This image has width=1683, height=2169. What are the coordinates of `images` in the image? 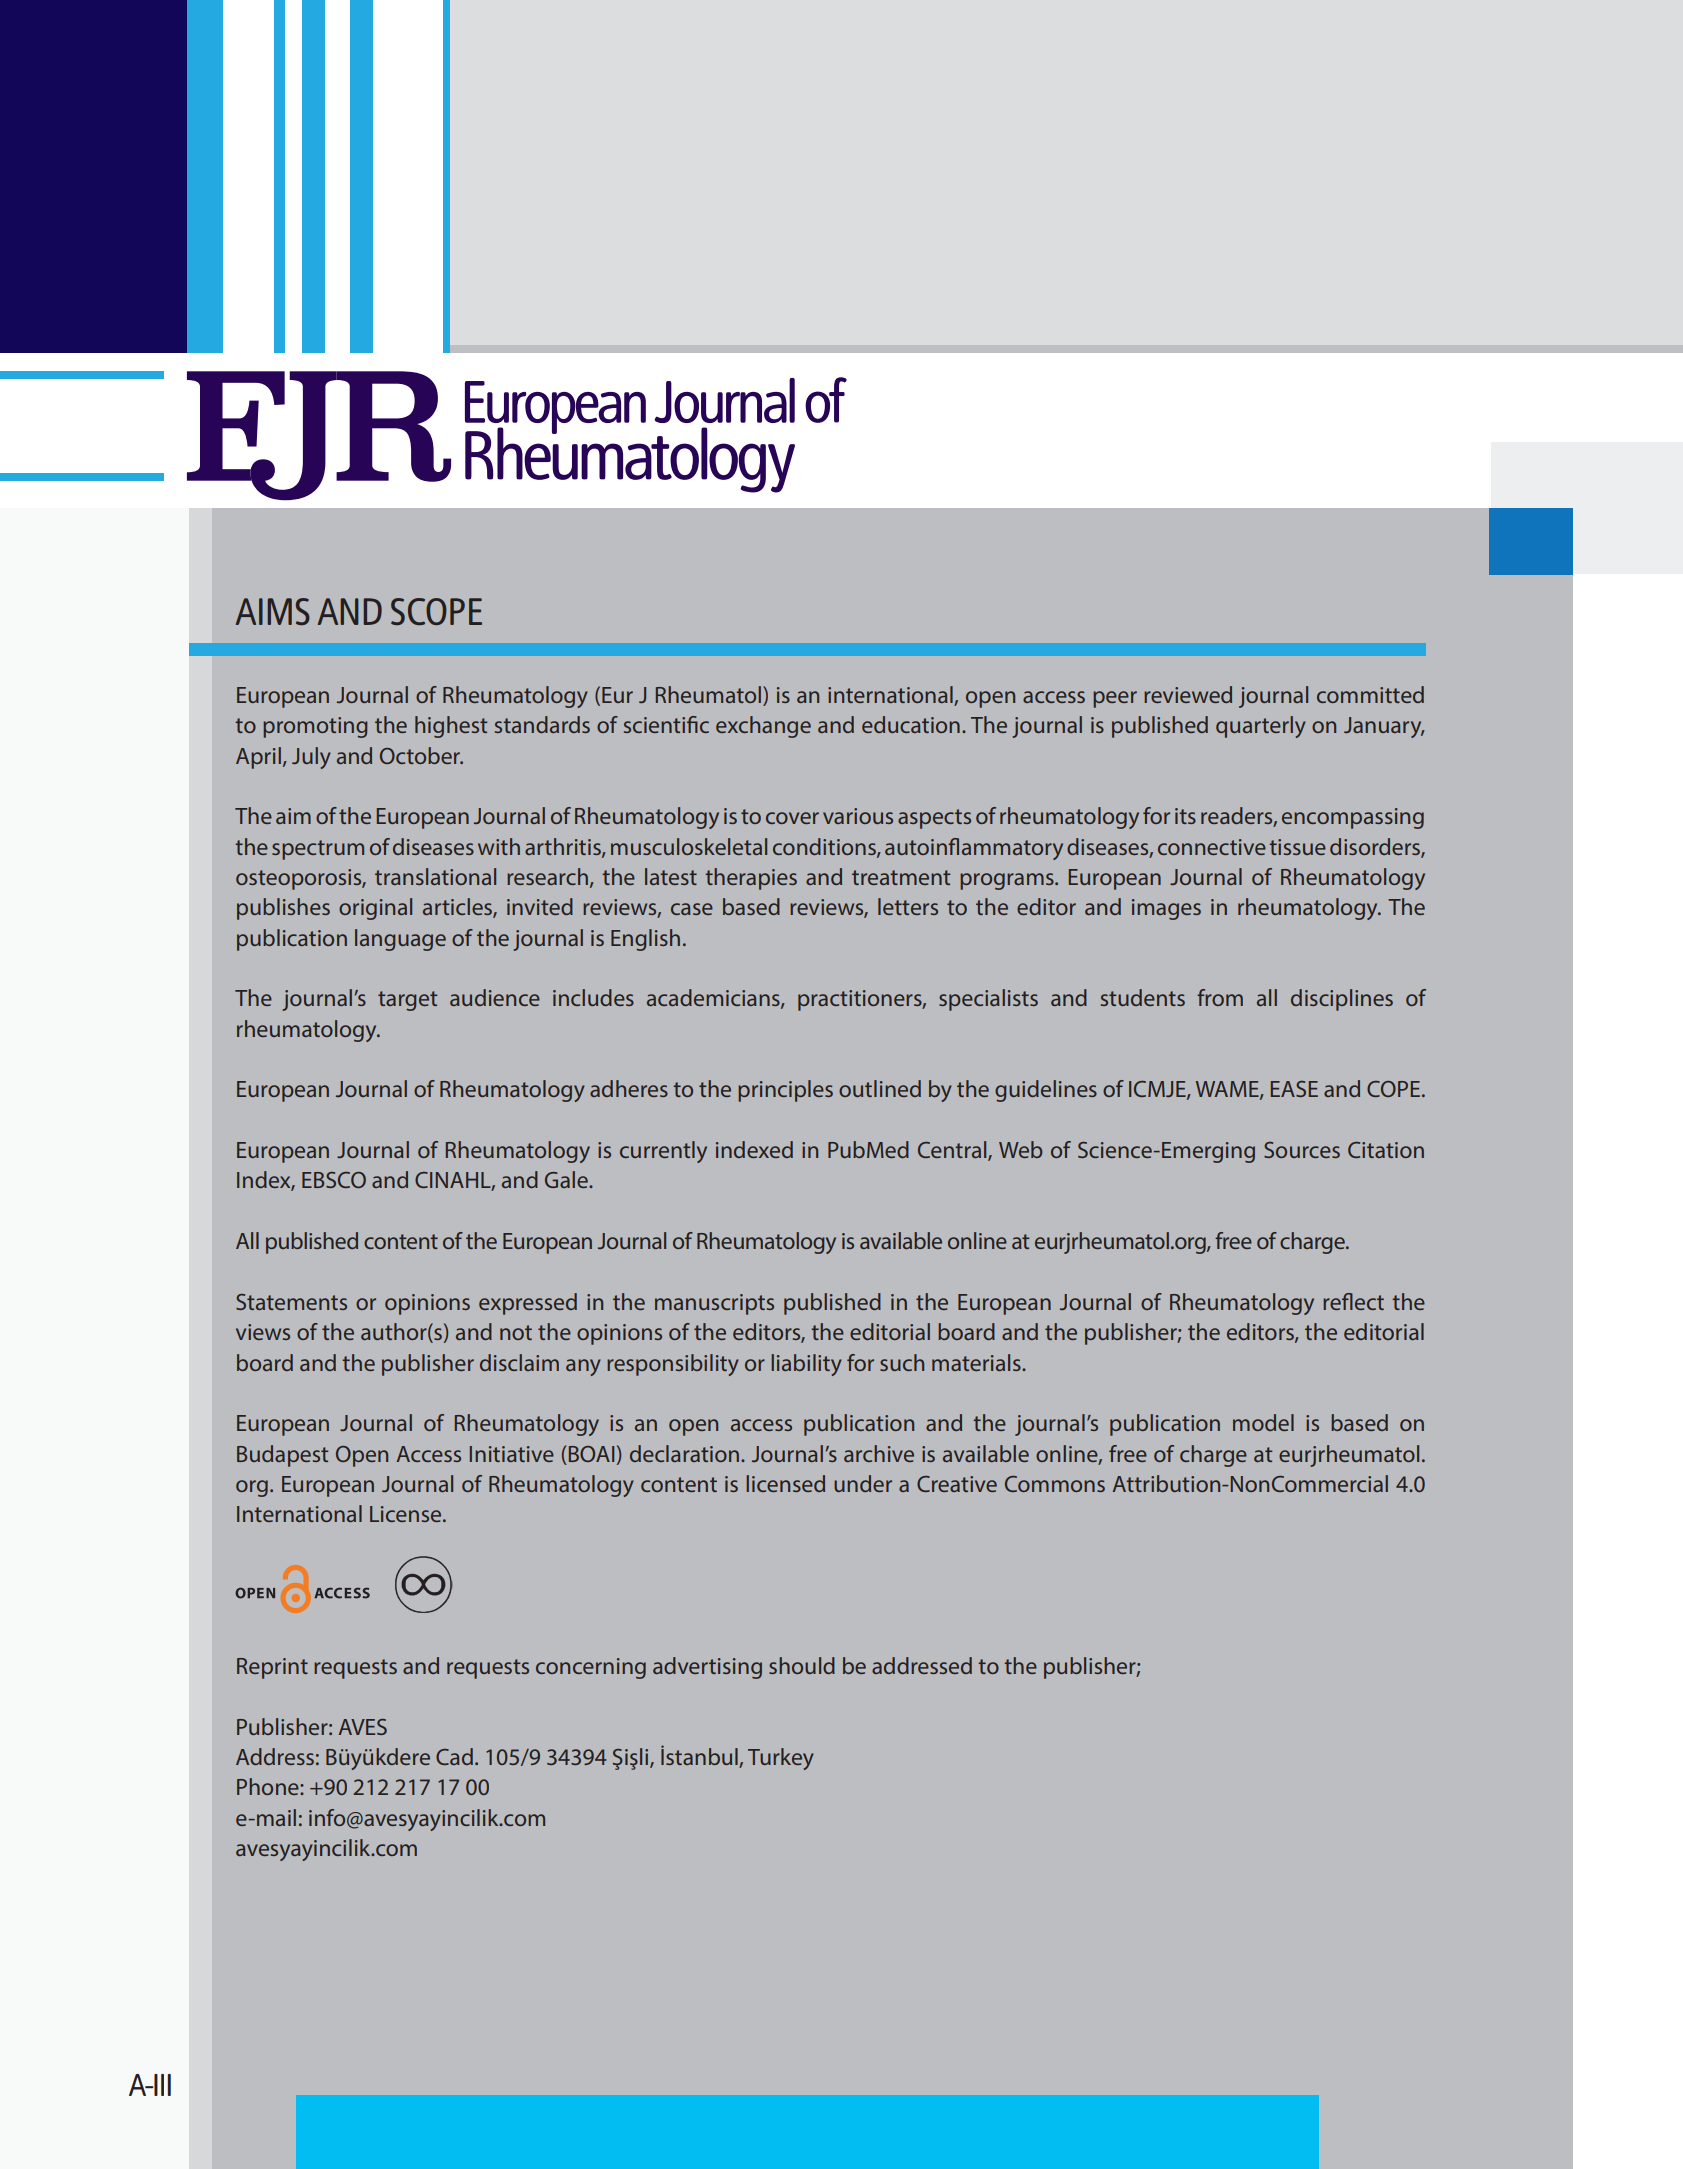 It's located at (1166, 909).
